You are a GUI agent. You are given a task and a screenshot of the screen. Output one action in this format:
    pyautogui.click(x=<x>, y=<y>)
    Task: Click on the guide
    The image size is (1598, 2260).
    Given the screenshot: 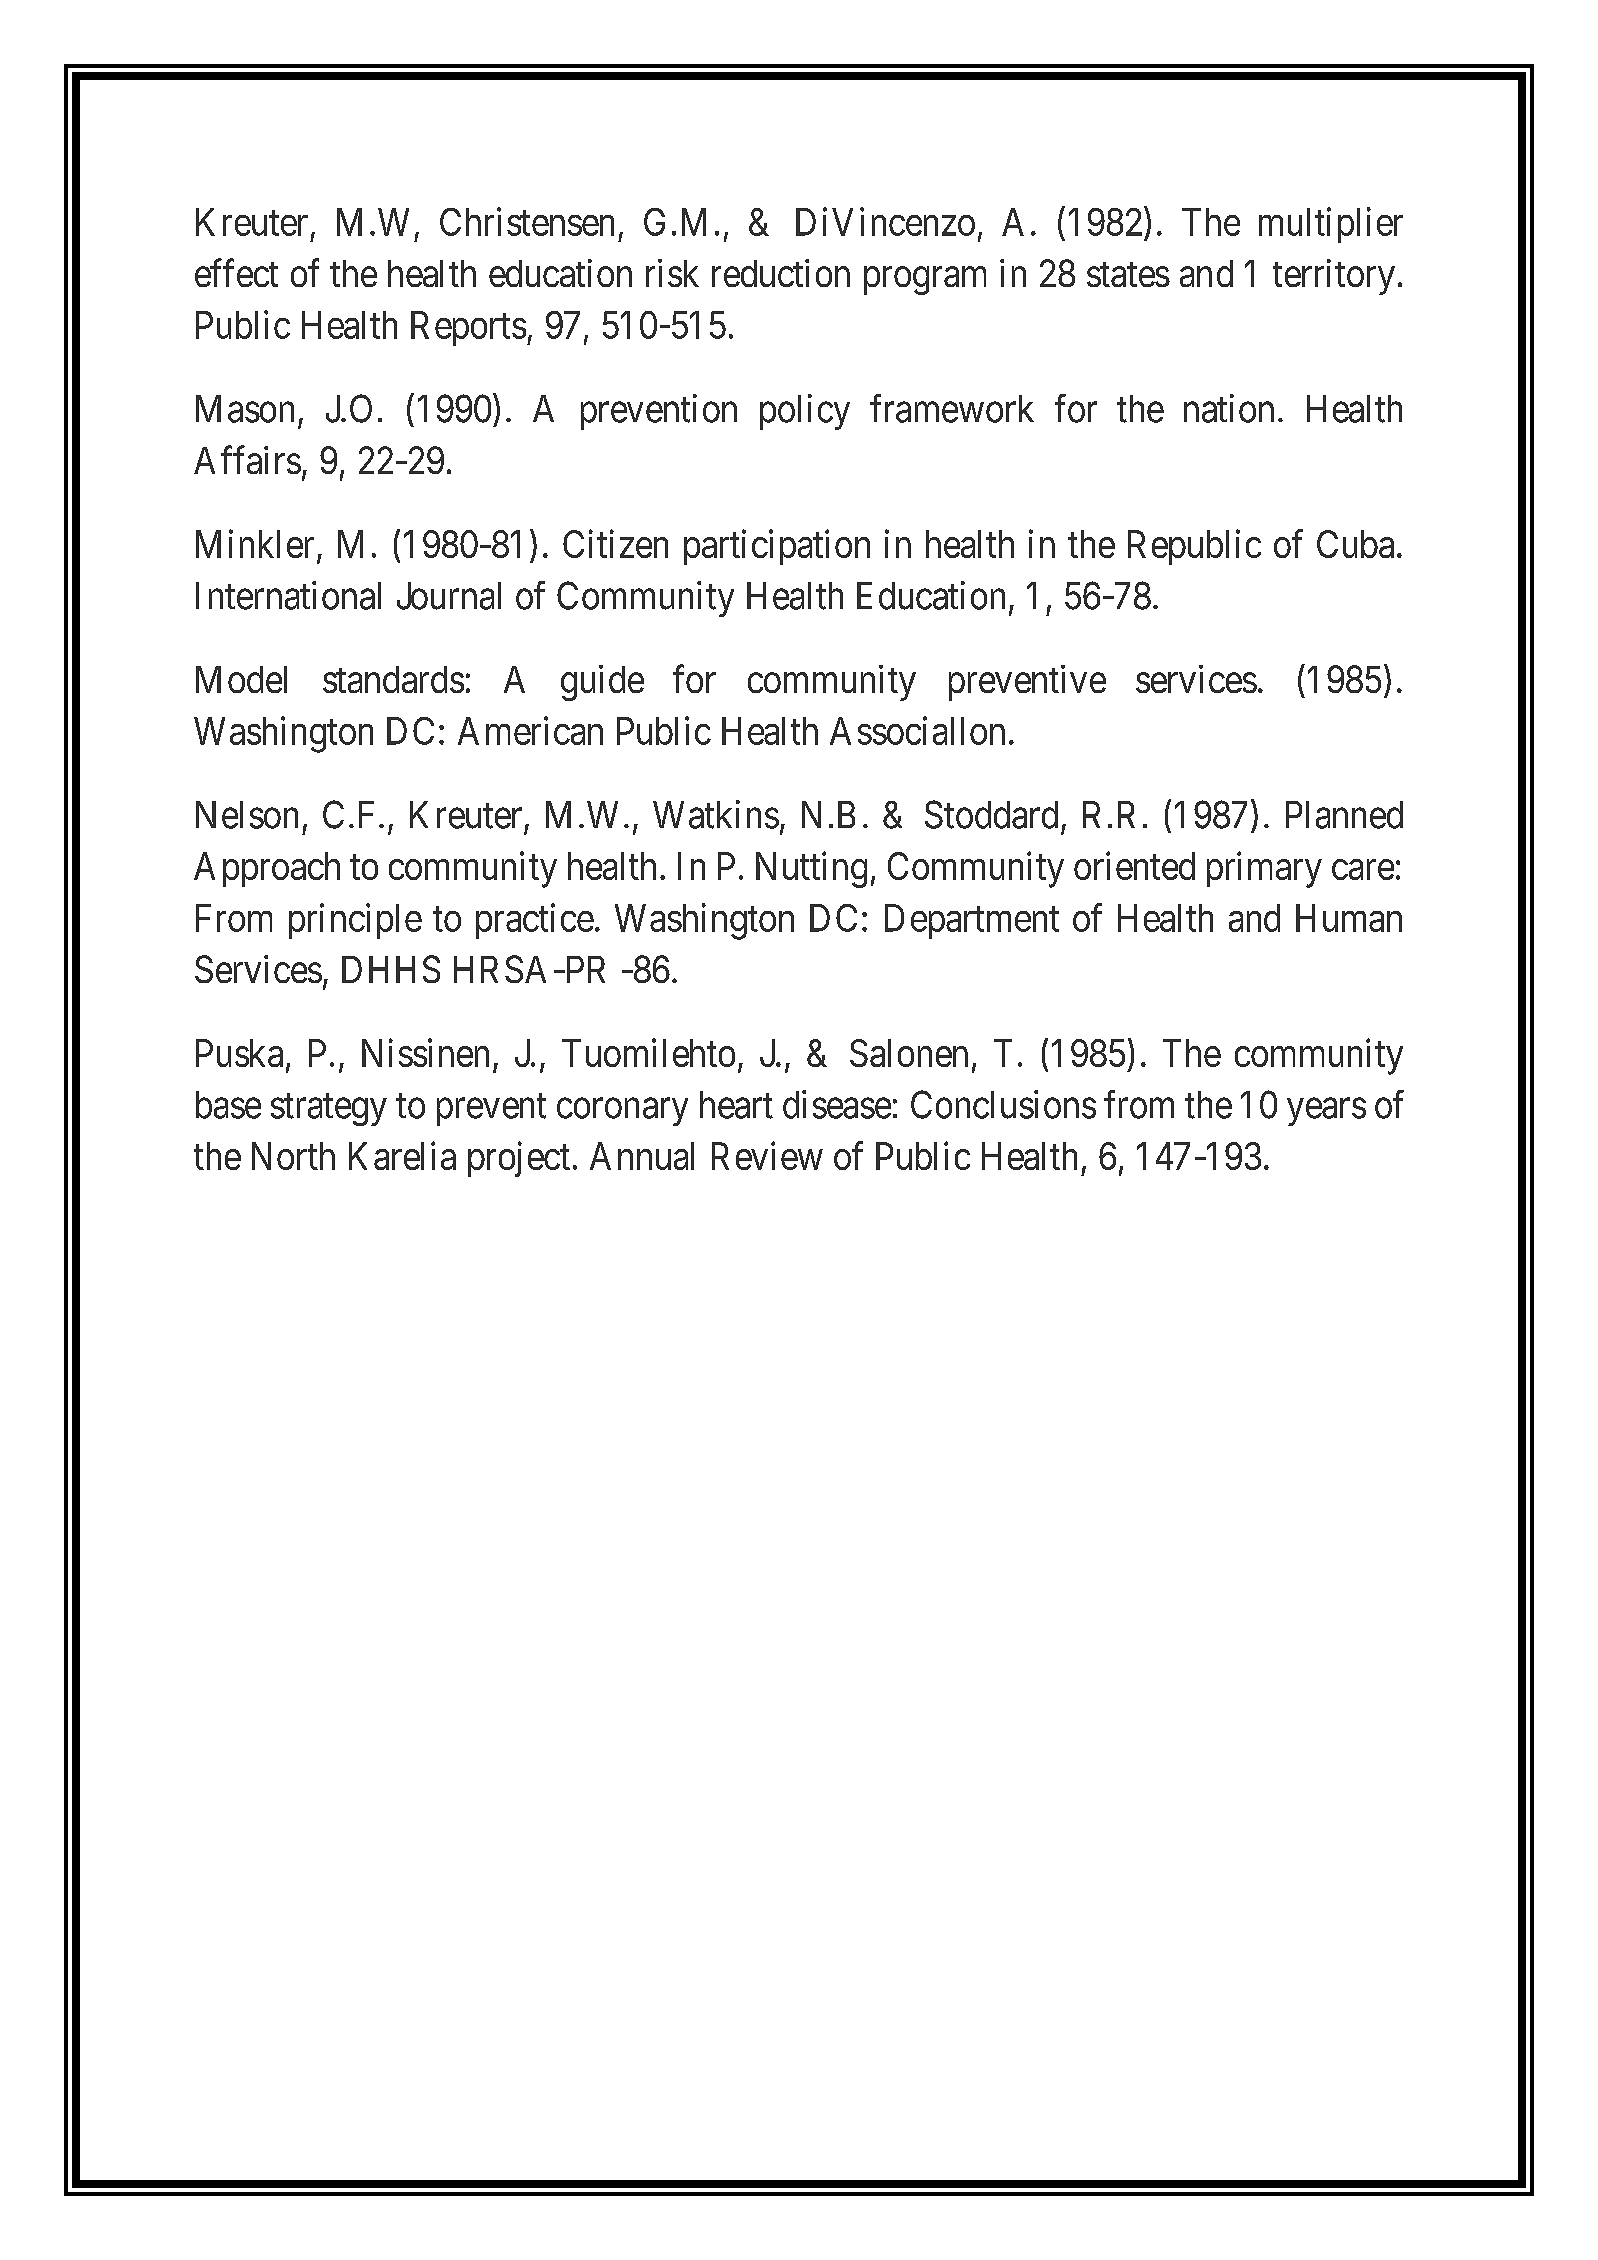 What is the action you would take?
    pyautogui.click(x=602, y=683)
